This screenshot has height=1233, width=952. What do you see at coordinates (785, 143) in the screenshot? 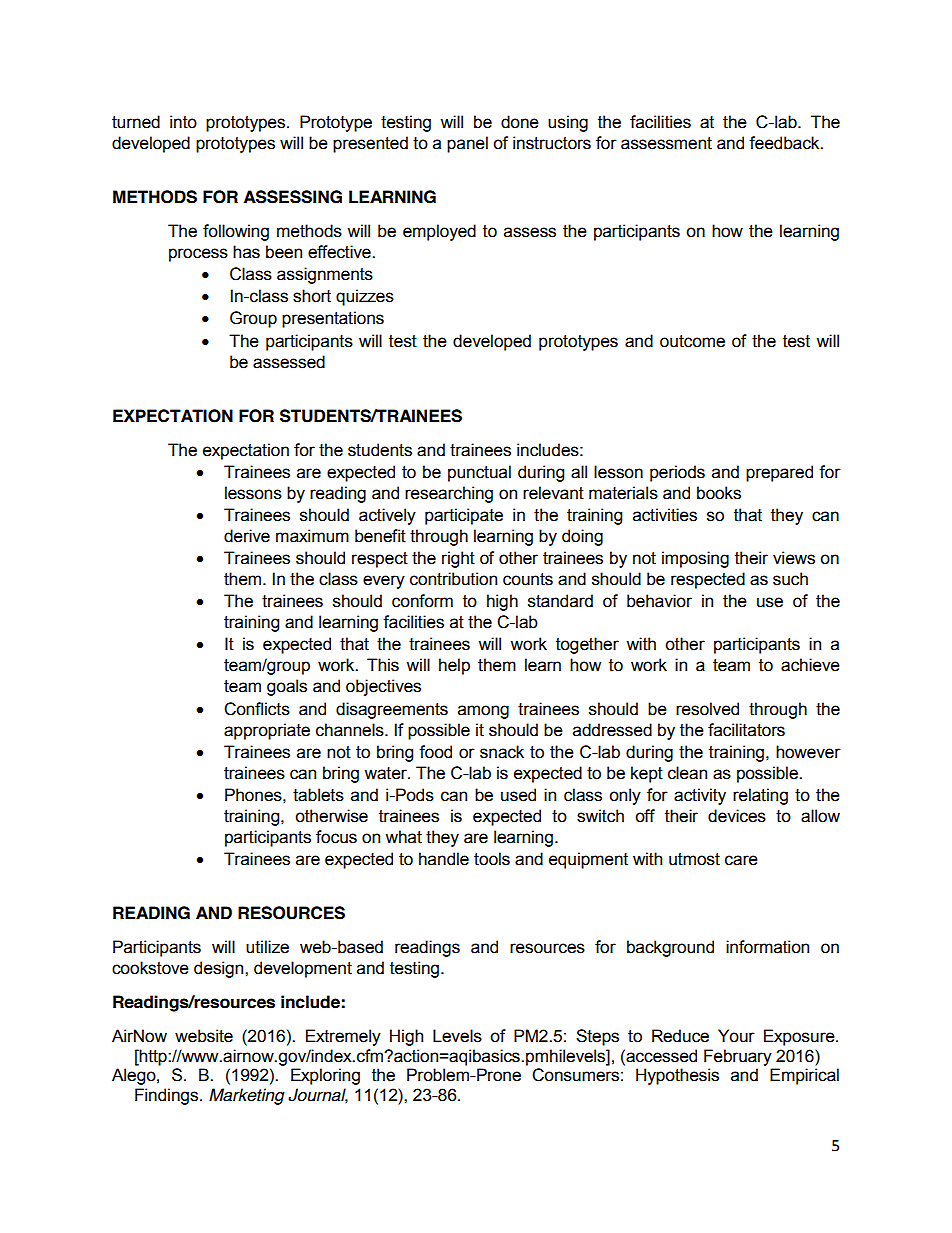
I see `feedback` at bounding box center [785, 143].
